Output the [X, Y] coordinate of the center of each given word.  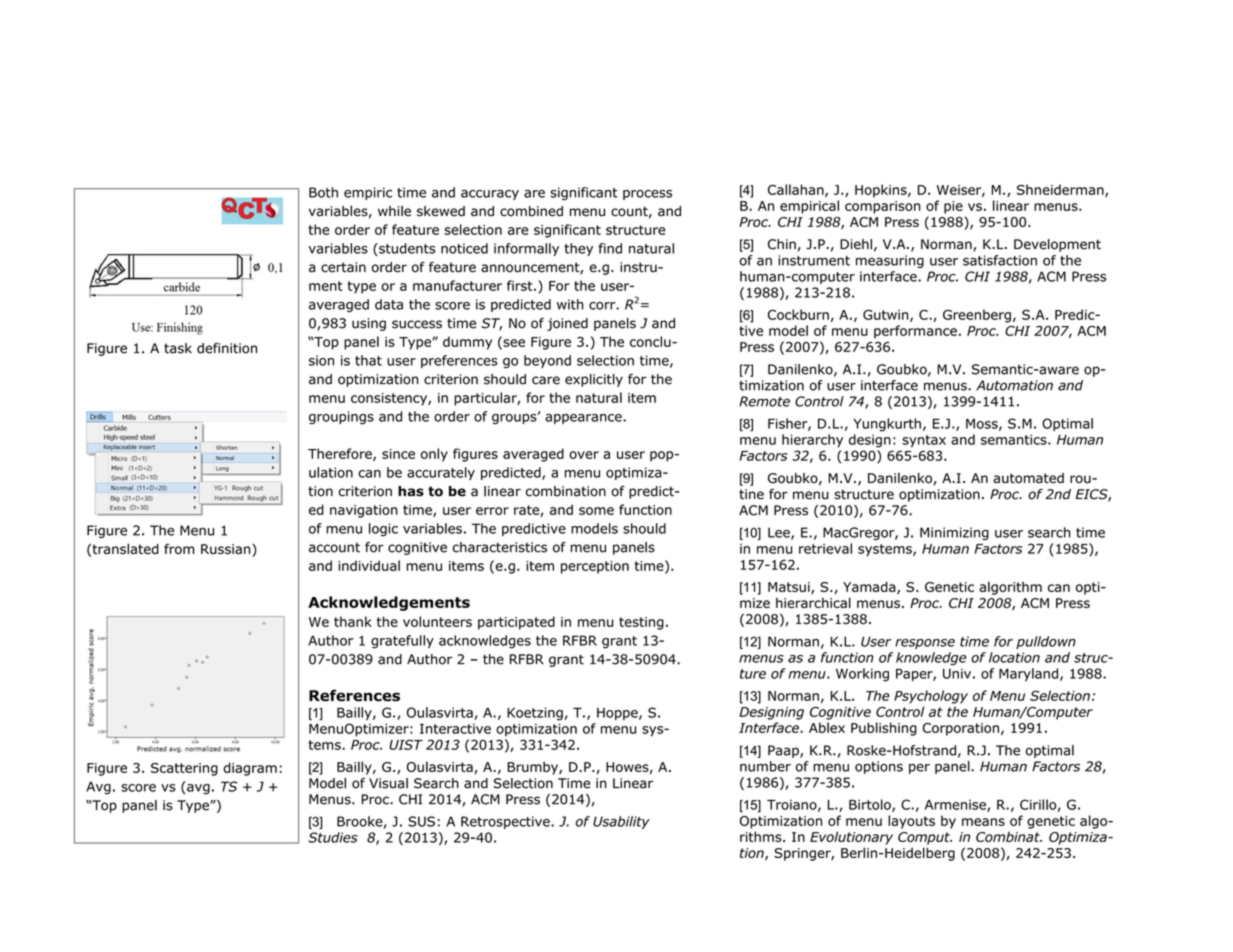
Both [323, 192]
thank [353, 621]
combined [531, 211]
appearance [584, 419]
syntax [924, 441]
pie [953, 207]
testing [641, 623]
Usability [621, 822]
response [925, 644]
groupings [341, 417]
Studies [333, 837]
